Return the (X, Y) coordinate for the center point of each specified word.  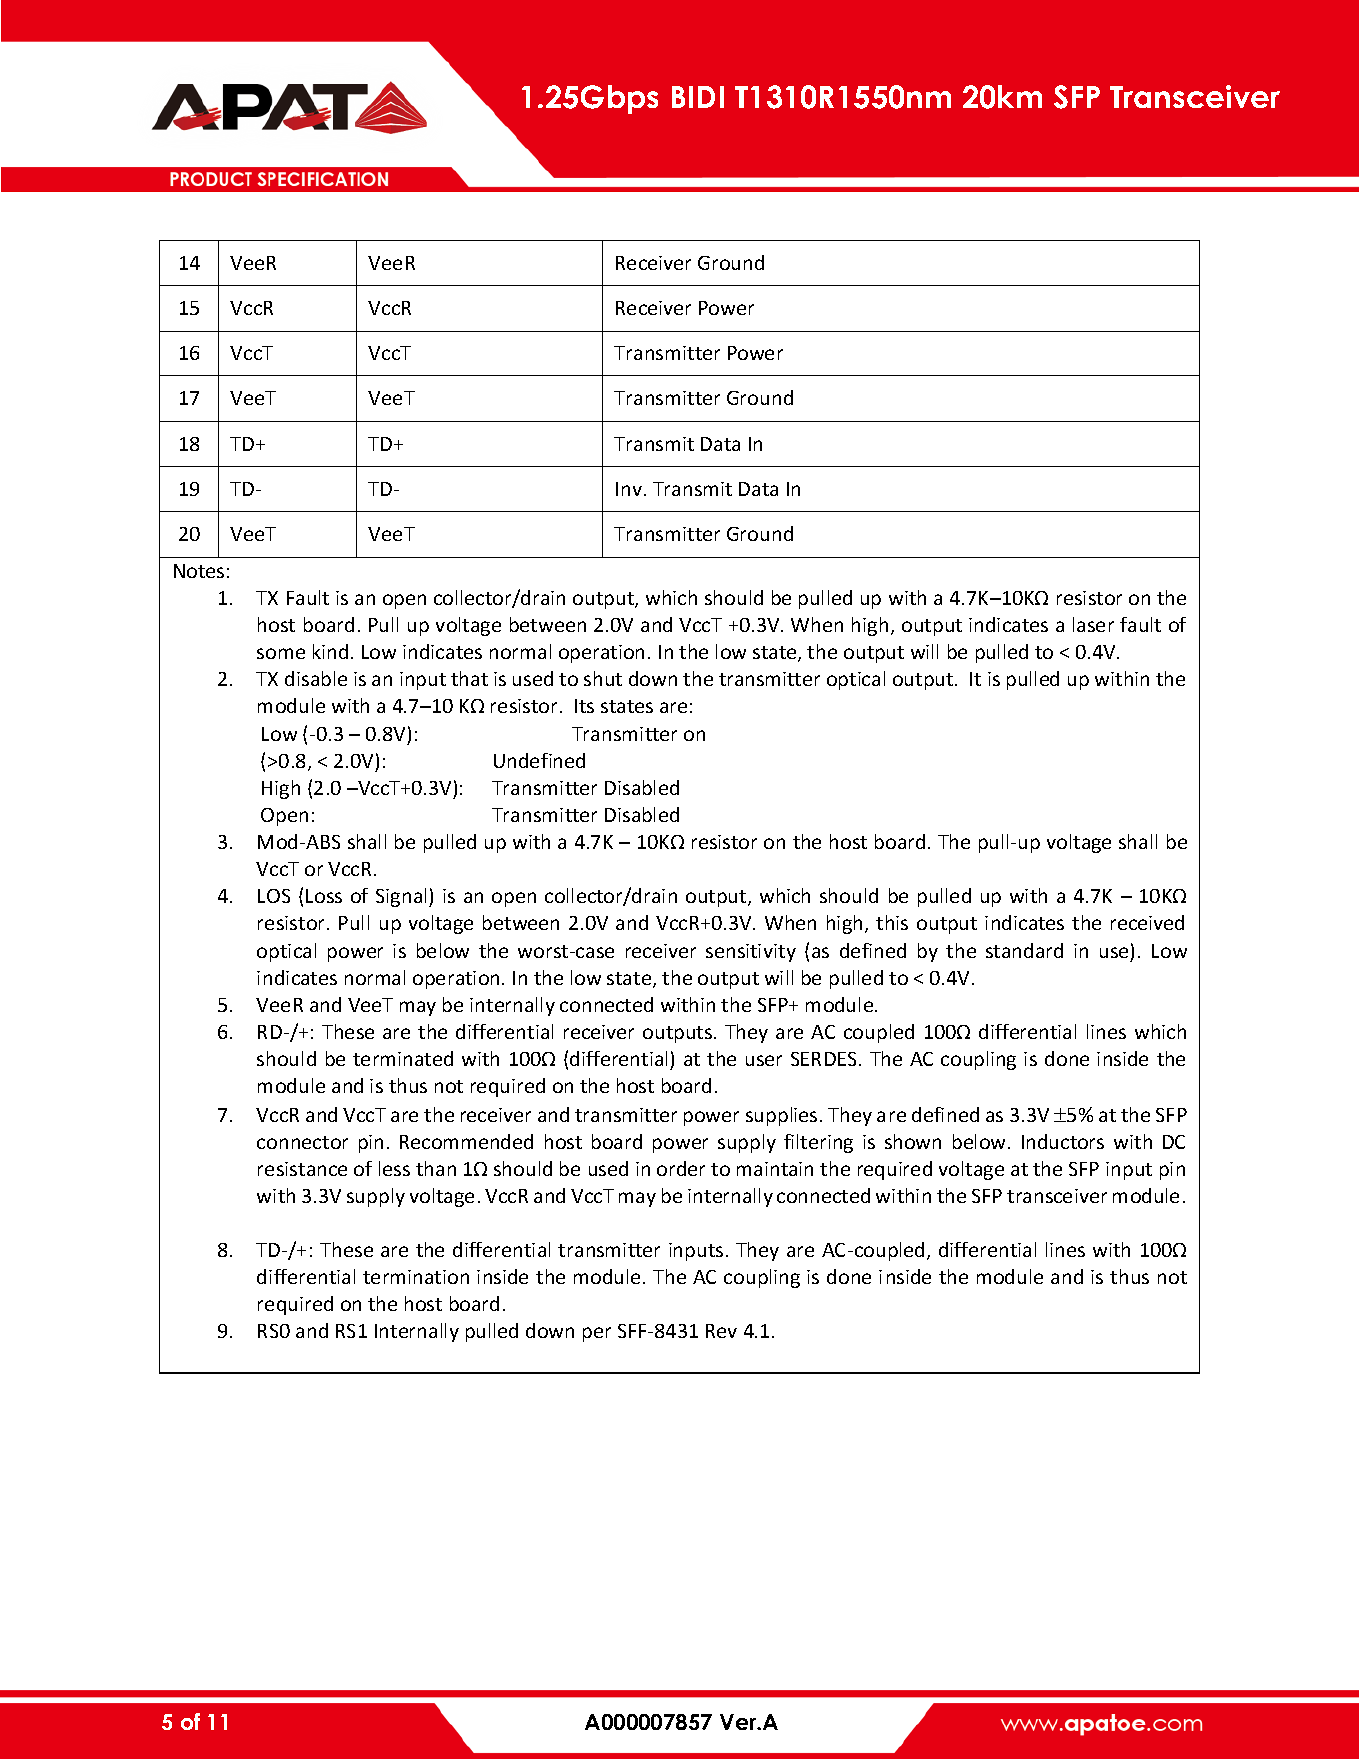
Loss (324, 896)
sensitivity (751, 953)
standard (1024, 950)
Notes (199, 571)
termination (416, 1277)
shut (603, 678)
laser (1093, 624)
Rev (721, 1331)
